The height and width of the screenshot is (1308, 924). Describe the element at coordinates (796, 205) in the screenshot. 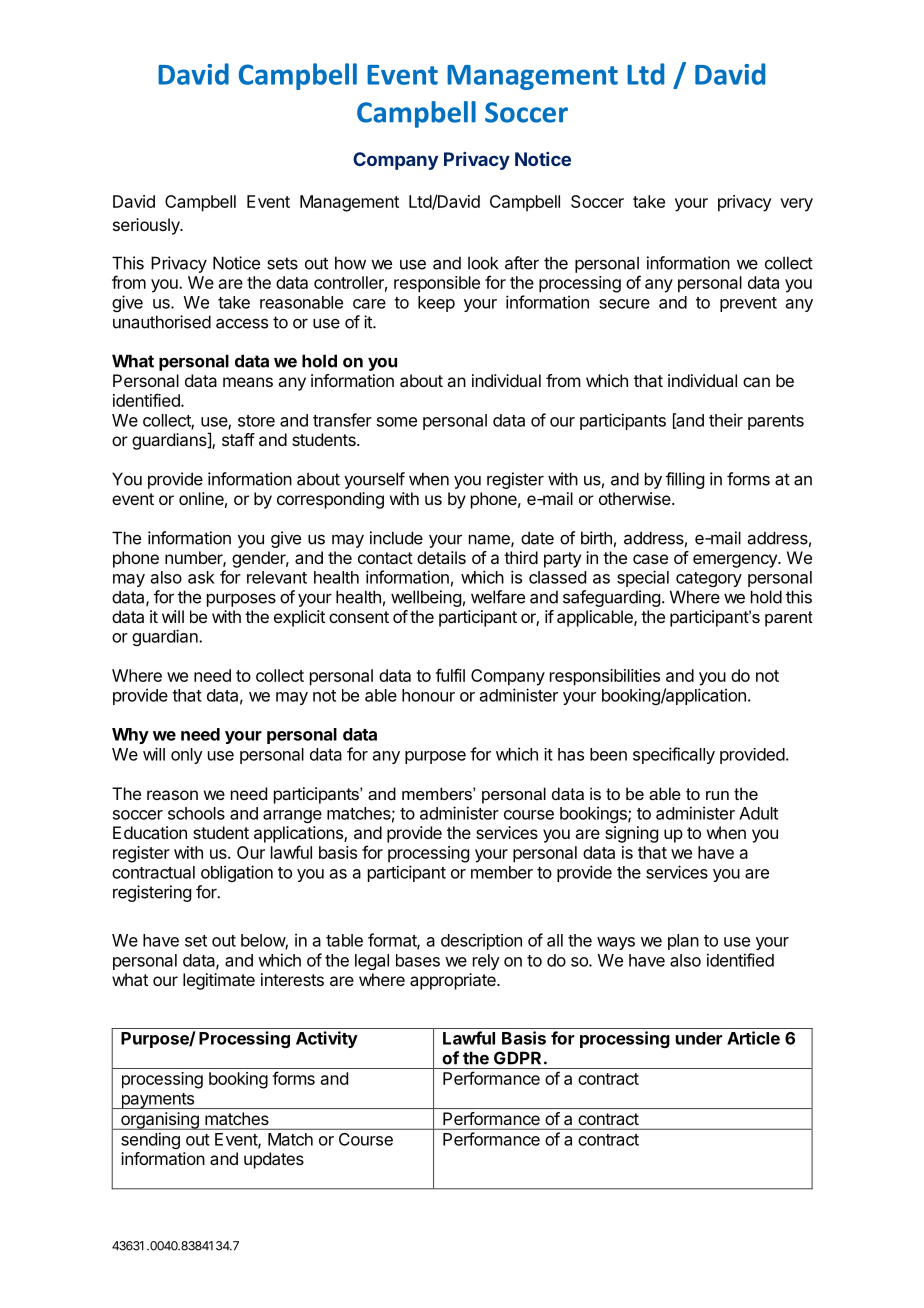

I see `very` at that location.
